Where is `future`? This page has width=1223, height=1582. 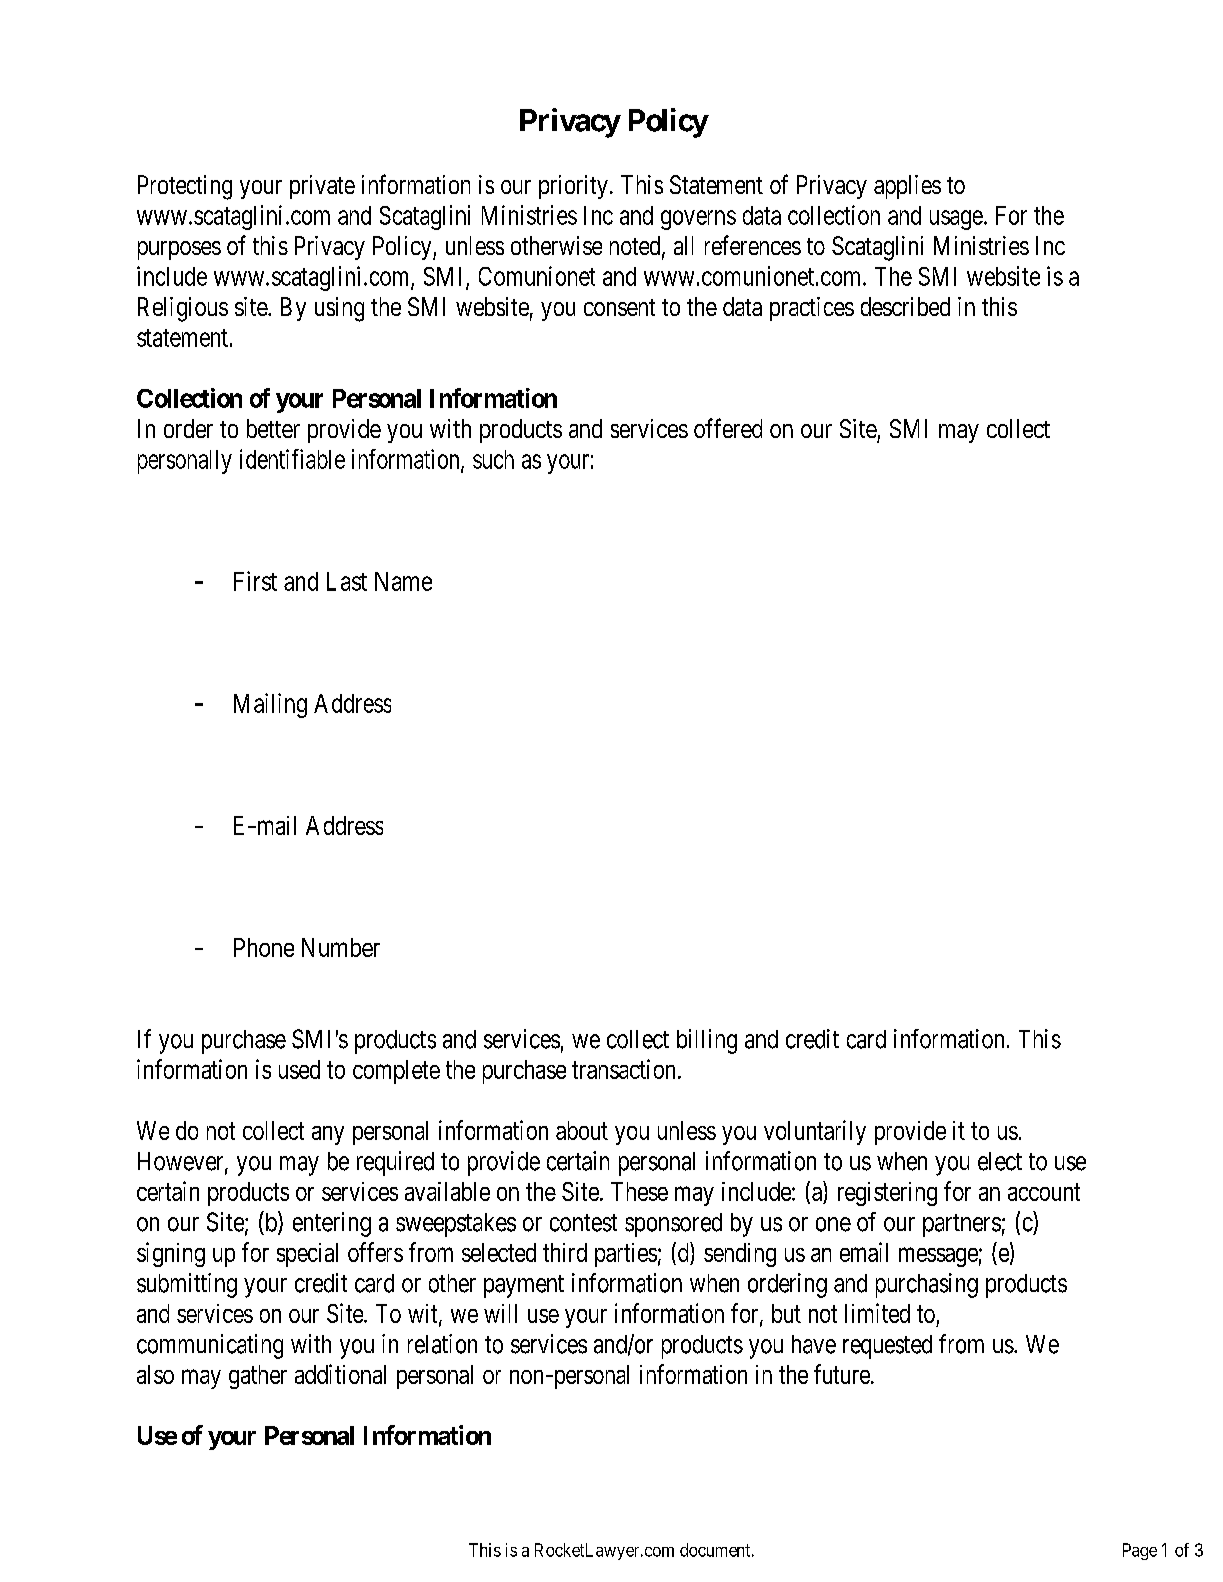 future is located at coordinates (842, 1374).
